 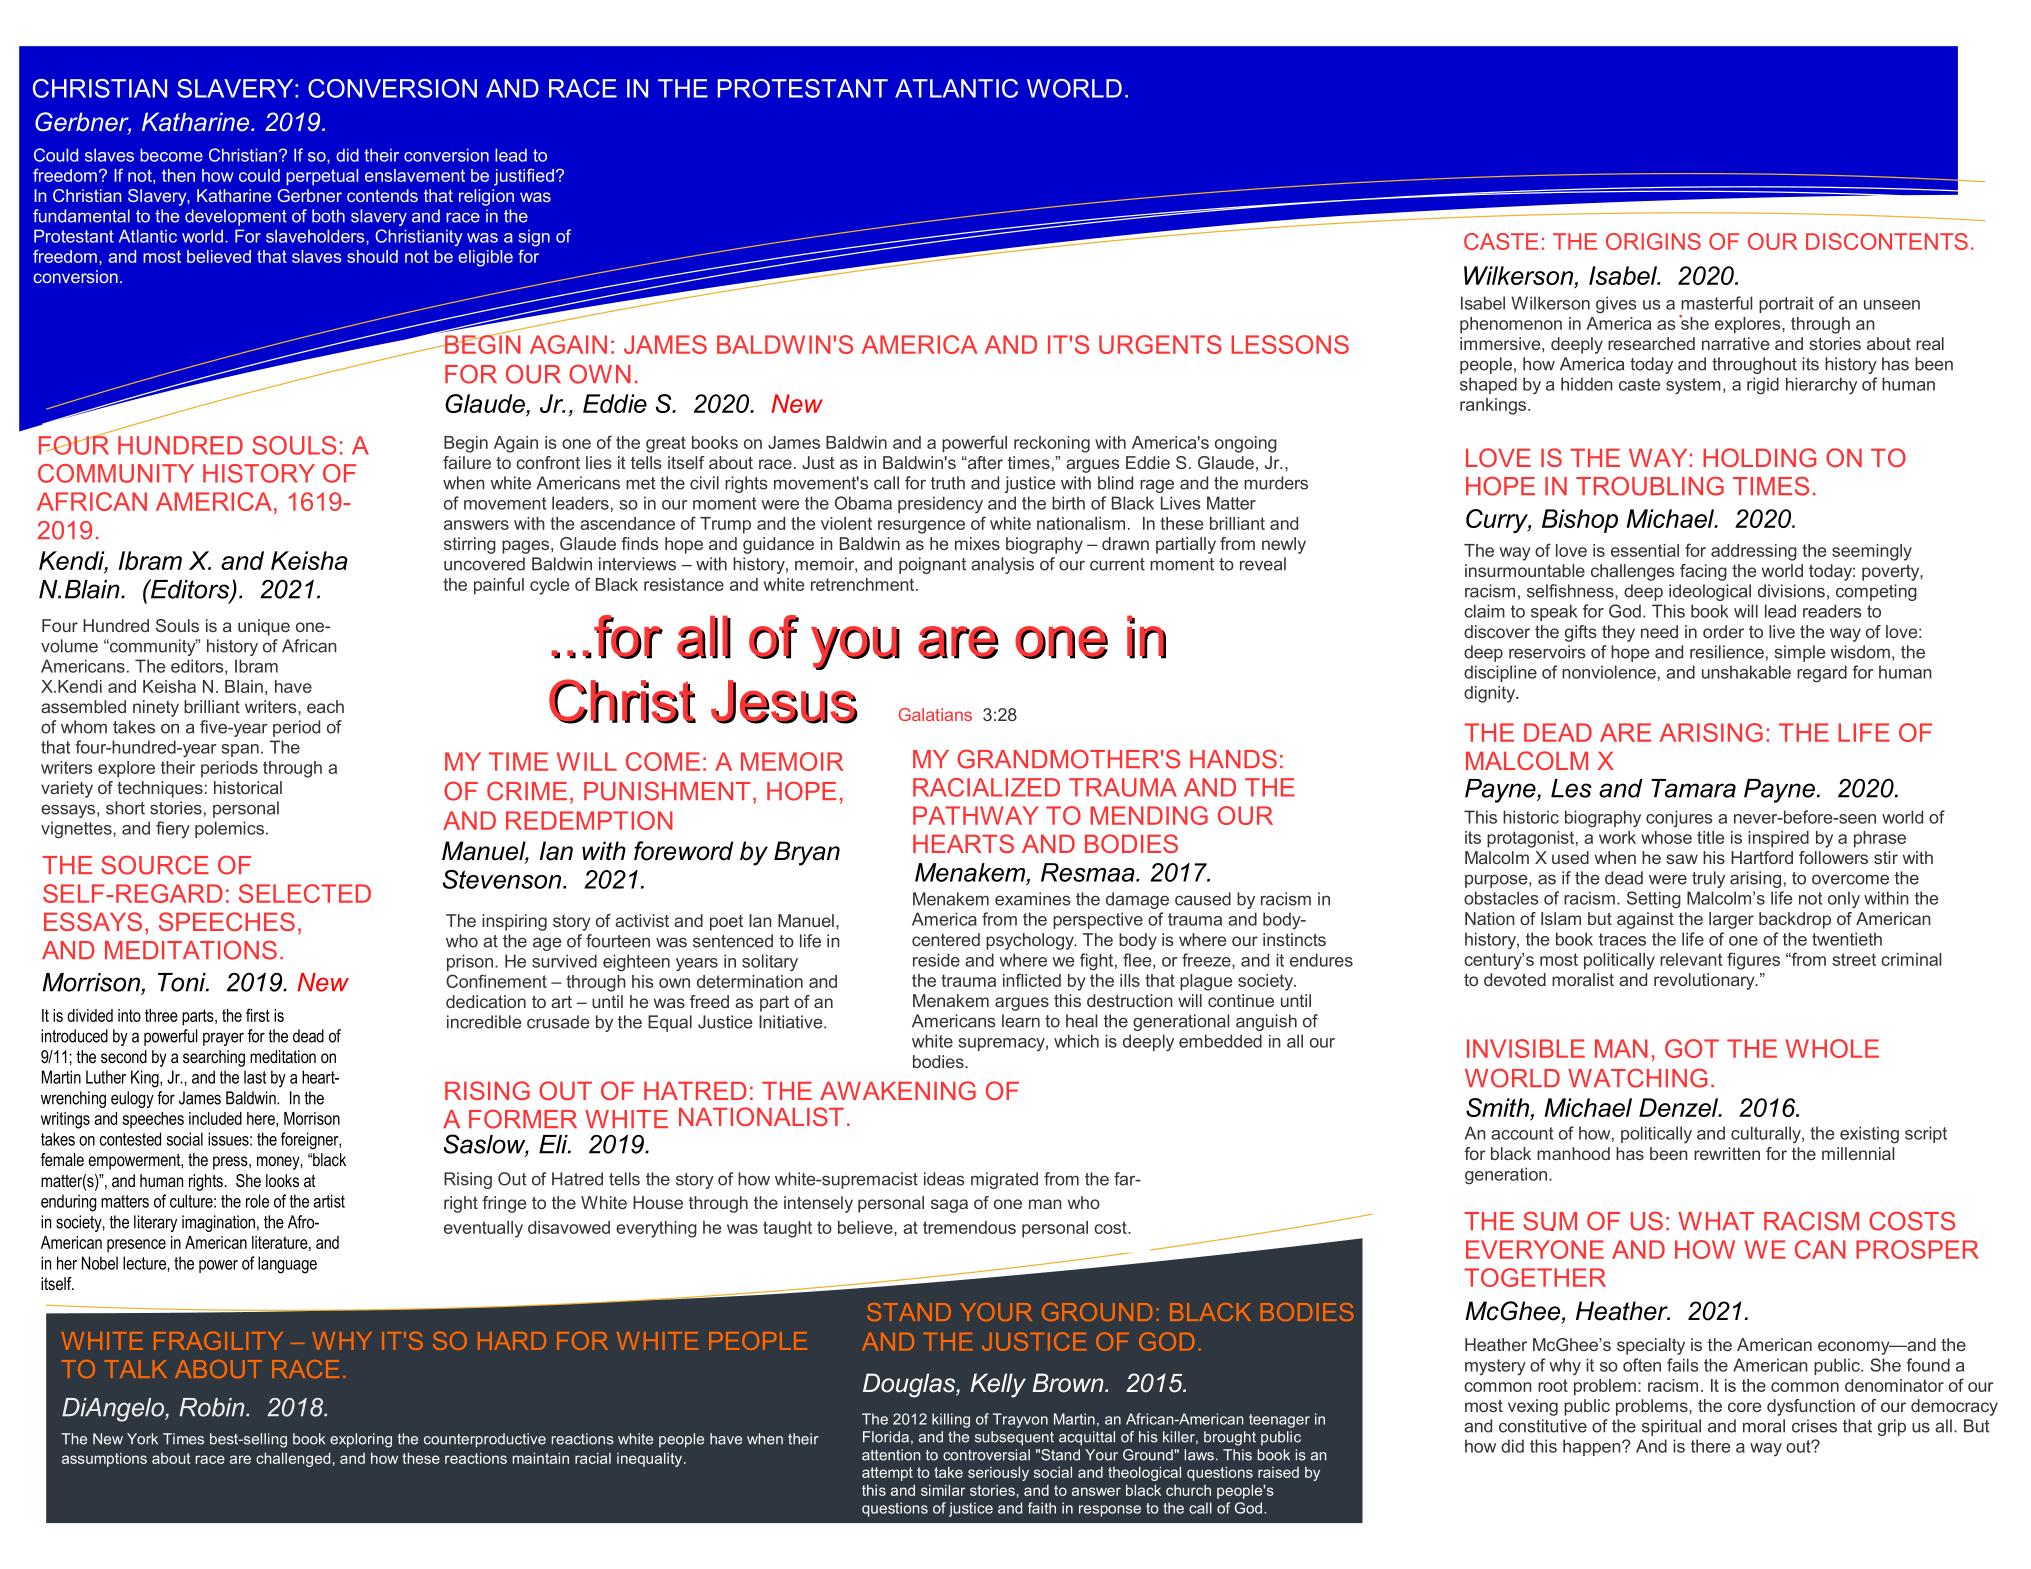 What do you see at coordinates (293, 1459) in the document?
I see `challenged` at bounding box center [293, 1459].
